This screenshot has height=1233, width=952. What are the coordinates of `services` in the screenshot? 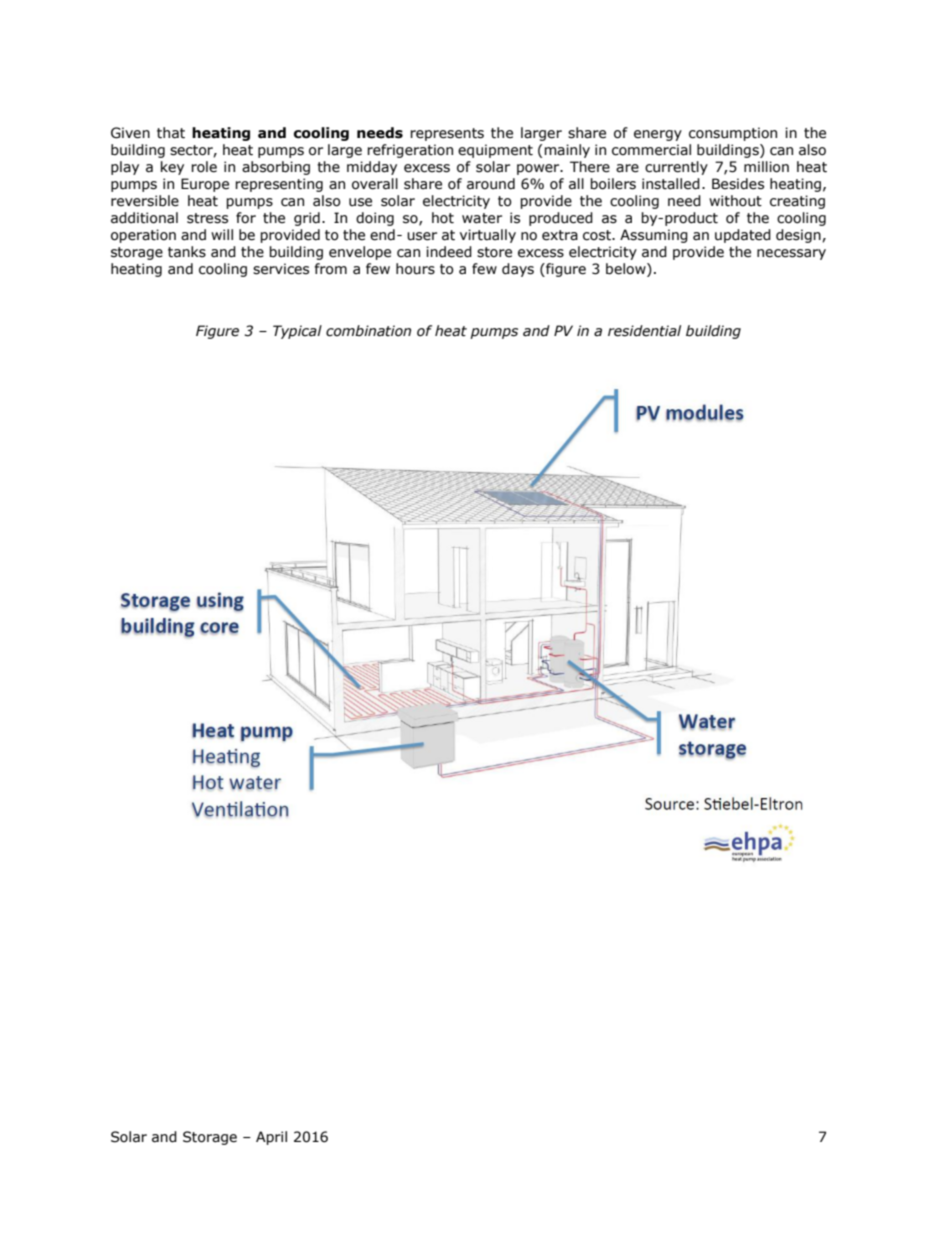 It's located at (281, 269).
